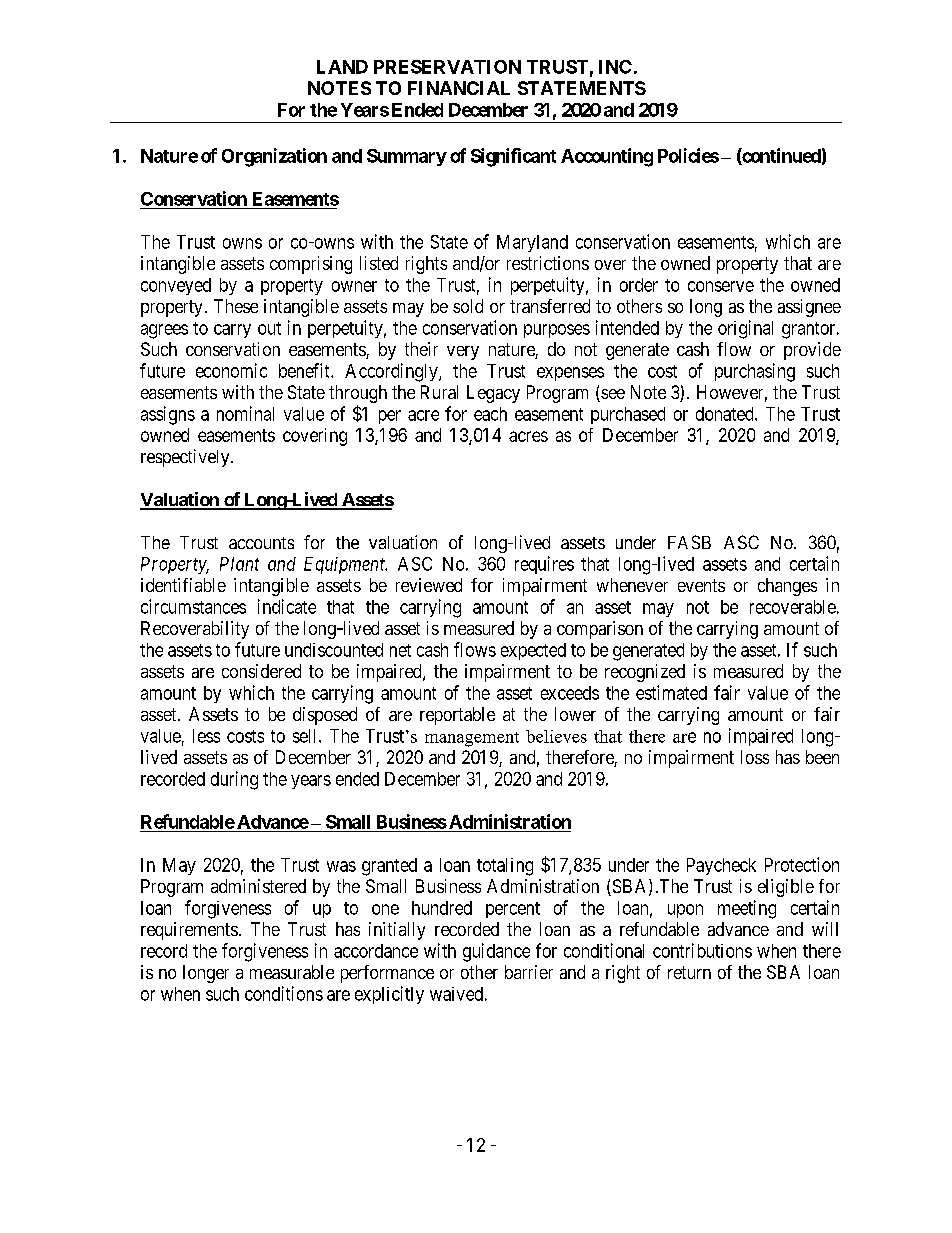 The width and height of the page is (952, 1233). I want to click on FINANCIAL, so click(459, 88).
